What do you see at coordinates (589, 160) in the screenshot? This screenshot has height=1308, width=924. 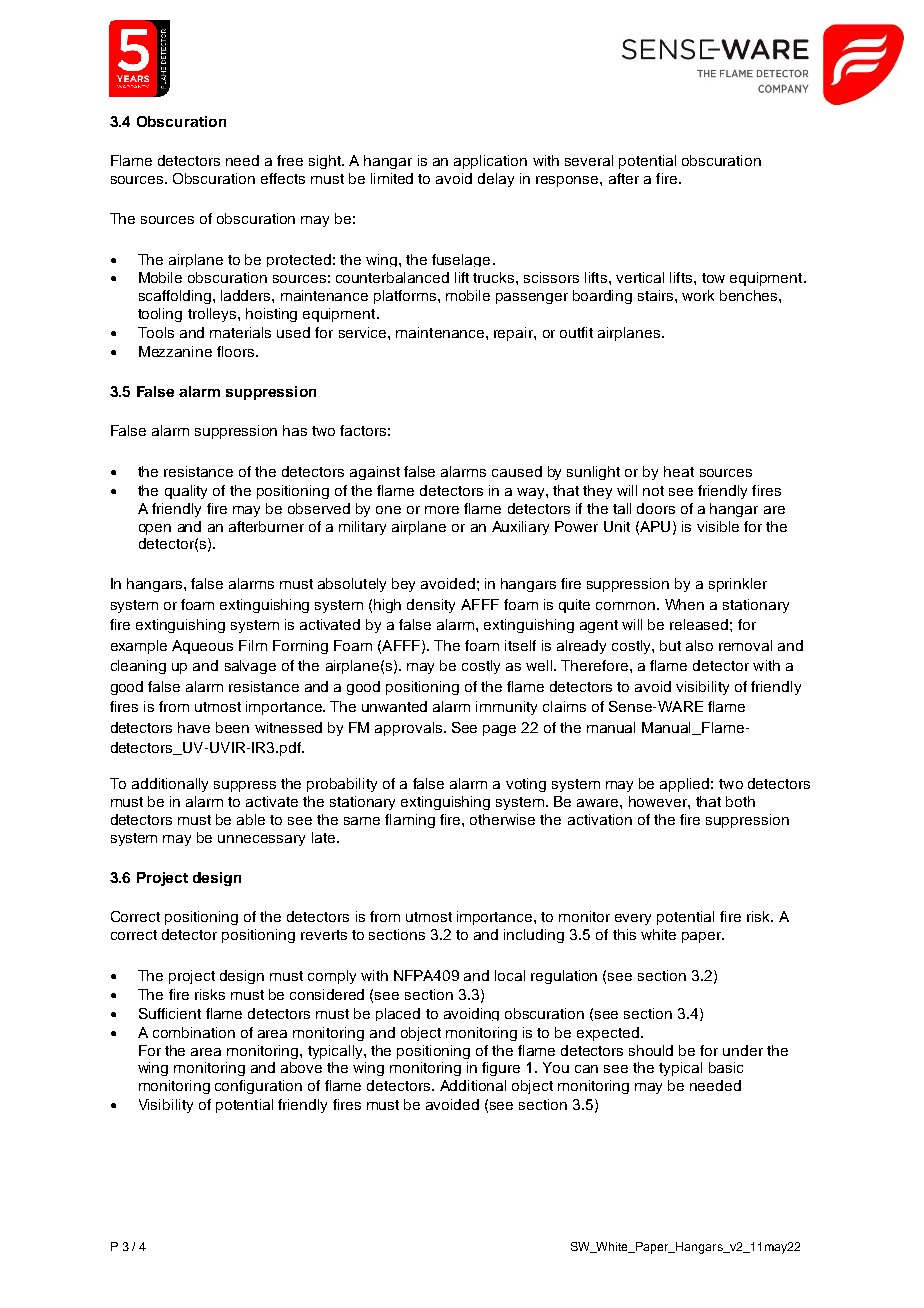 I see `several` at bounding box center [589, 160].
